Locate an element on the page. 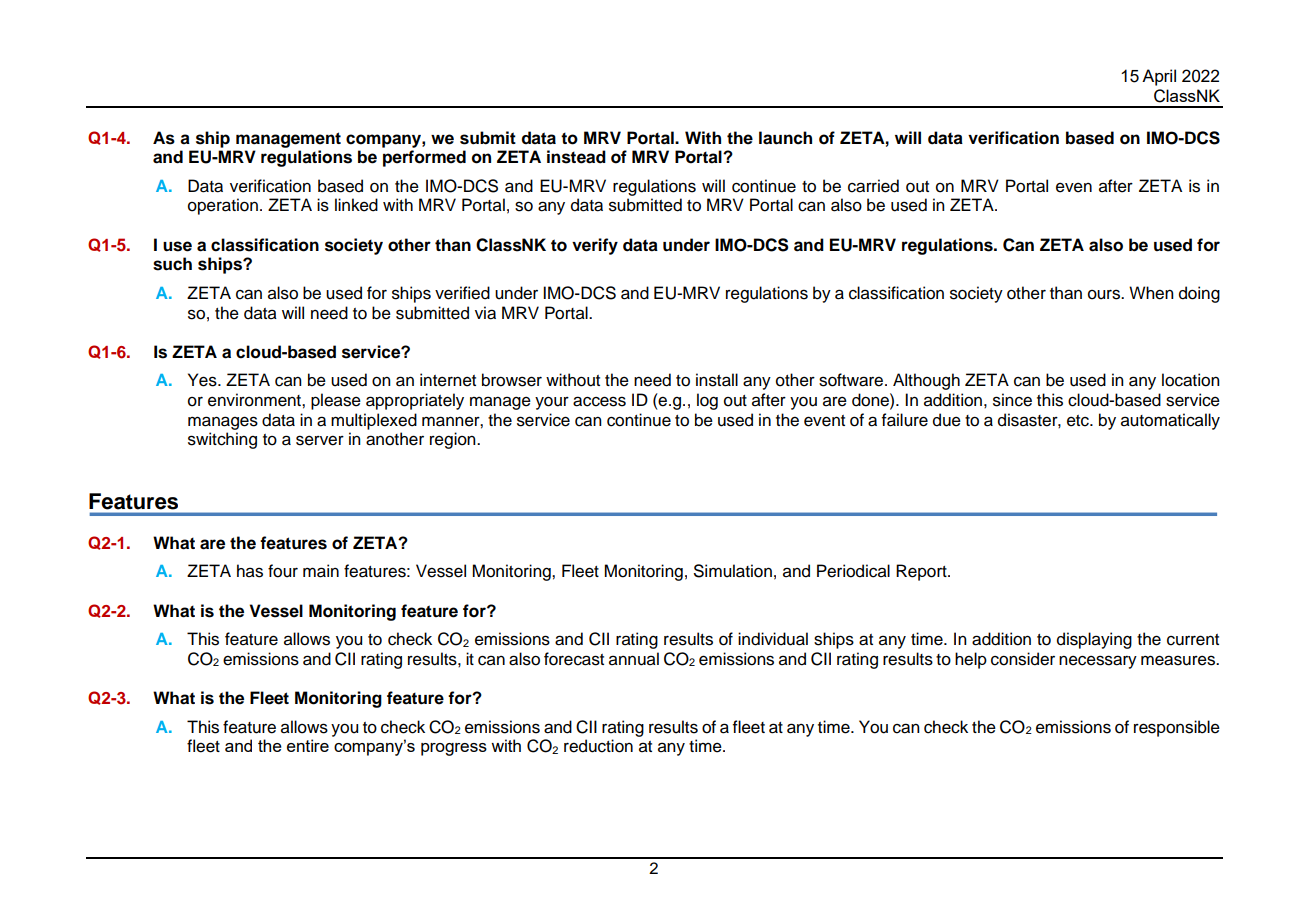 Image resolution: width=1308 pixels, height=924 pixels. please is located at coordinates (336, 401).
